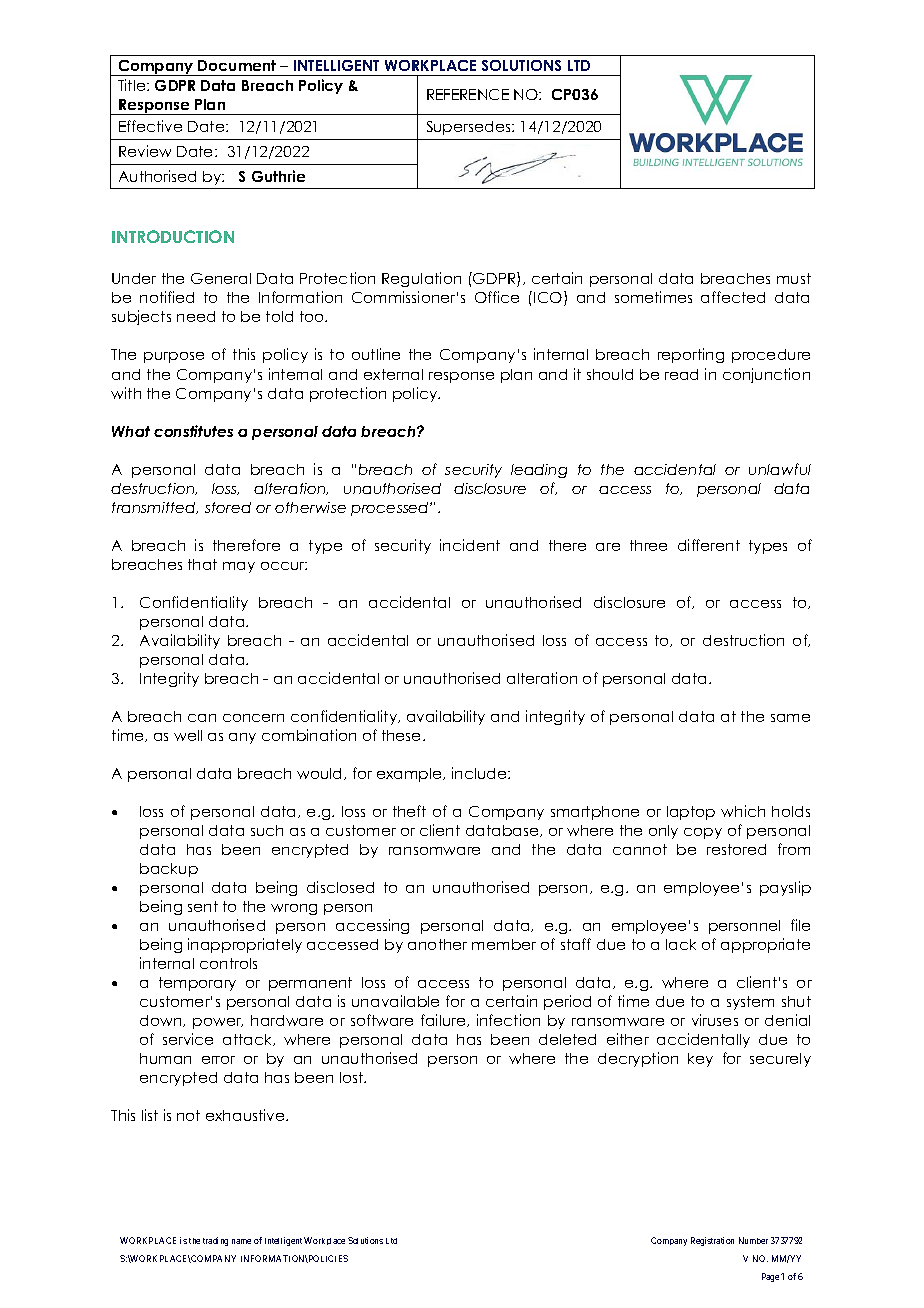  I want to click on must, so click(794, 278).
